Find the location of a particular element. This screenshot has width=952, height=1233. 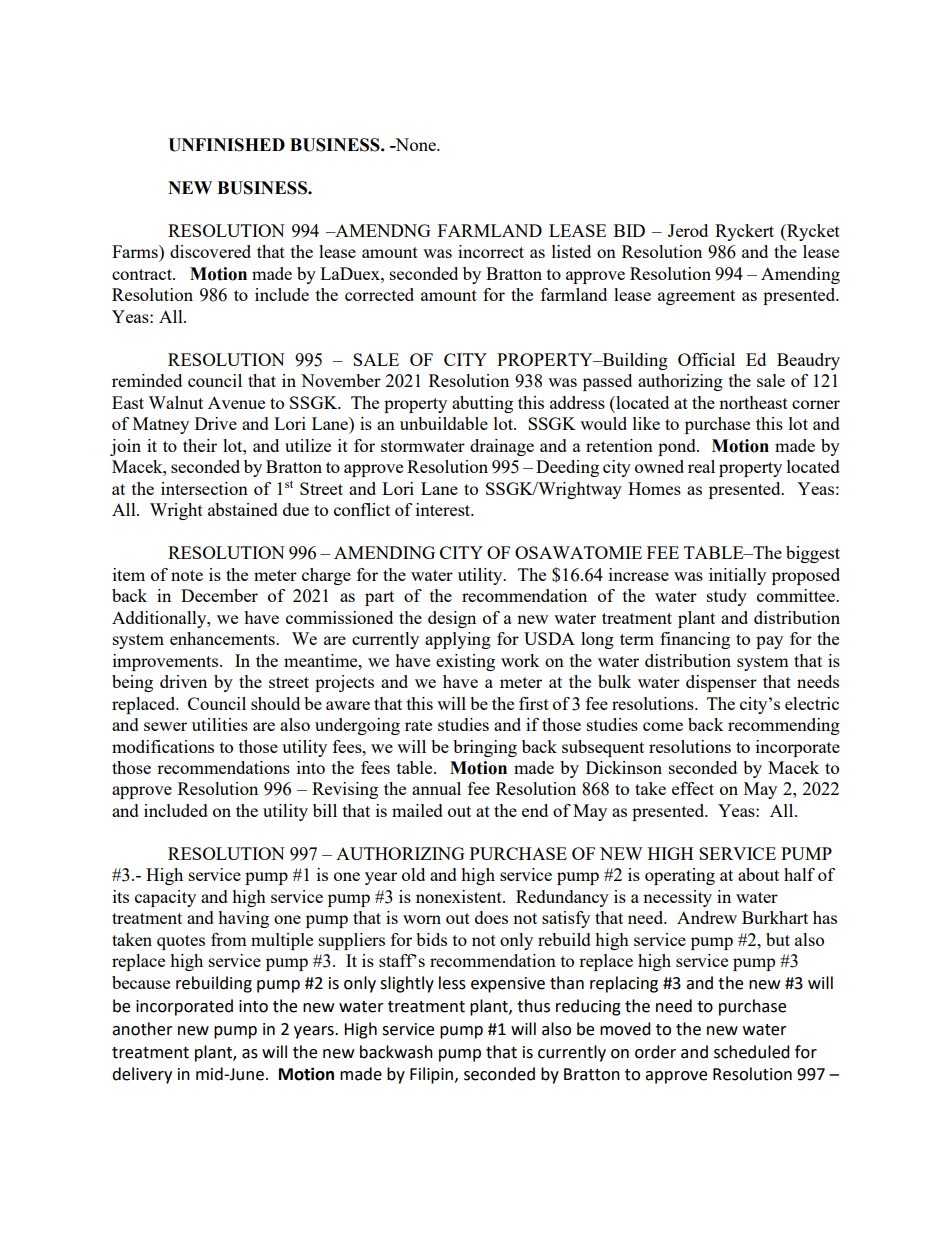

utilities is located at coordinates (220, 724).
